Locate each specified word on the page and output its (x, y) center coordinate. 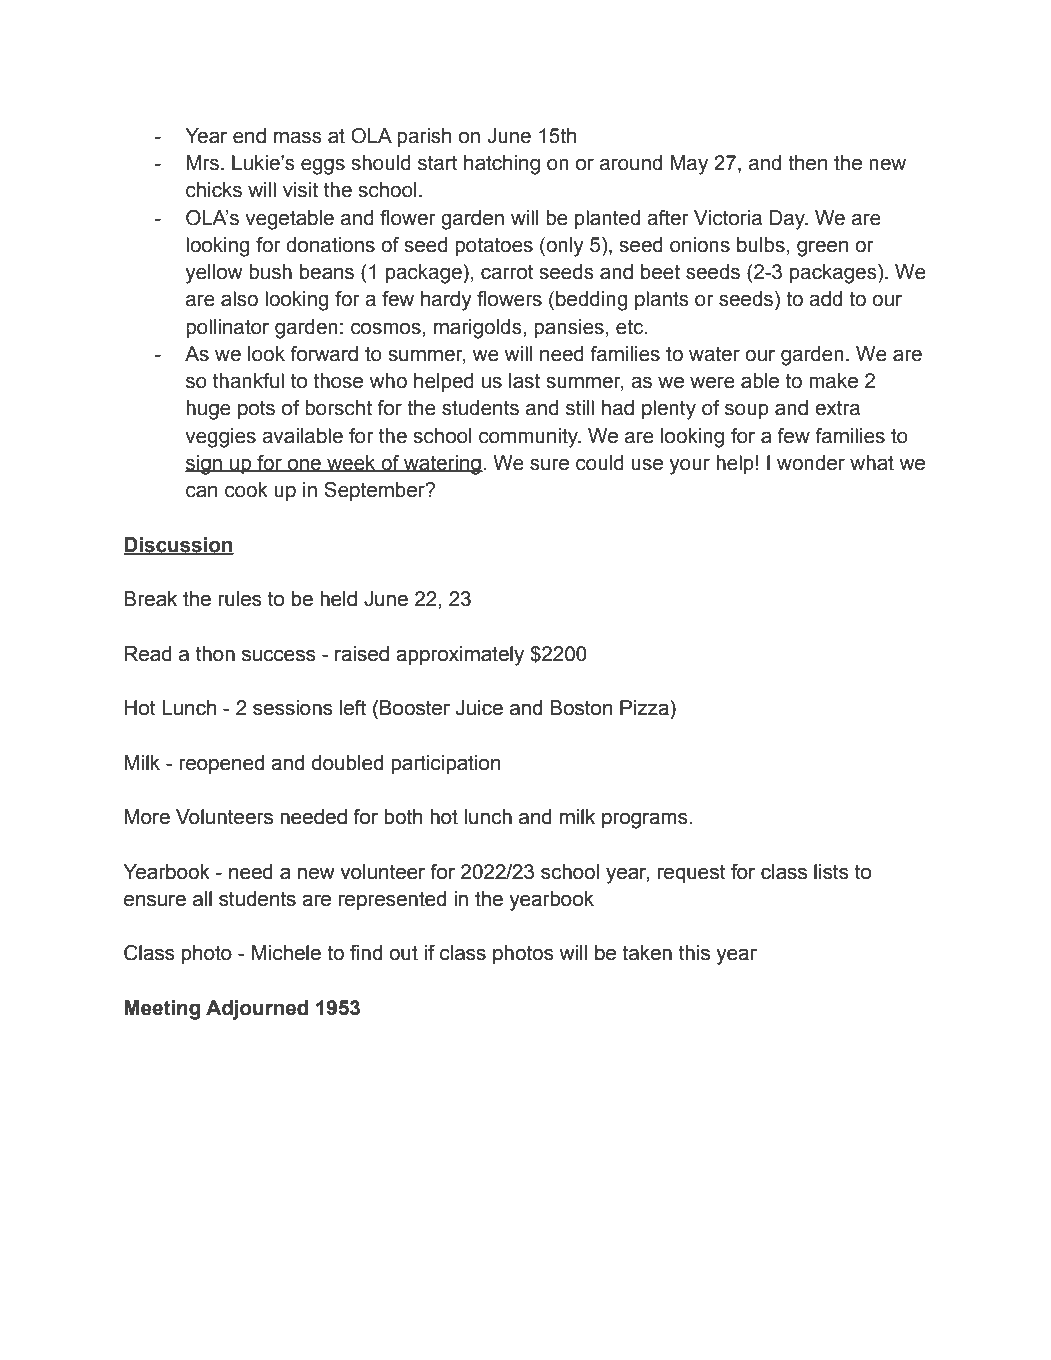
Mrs (202, 163)
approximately (460, 656)
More (147, 817)
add (825, 299)
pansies (569, 328)
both (403, 817)
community (529, 438)
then (807, 163)
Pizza (645, 708)
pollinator (227, 328)
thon (215, 654)
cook (246, 490)
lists (831, 872)
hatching (502, 165)
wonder (811, 463)
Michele (286, 953)
